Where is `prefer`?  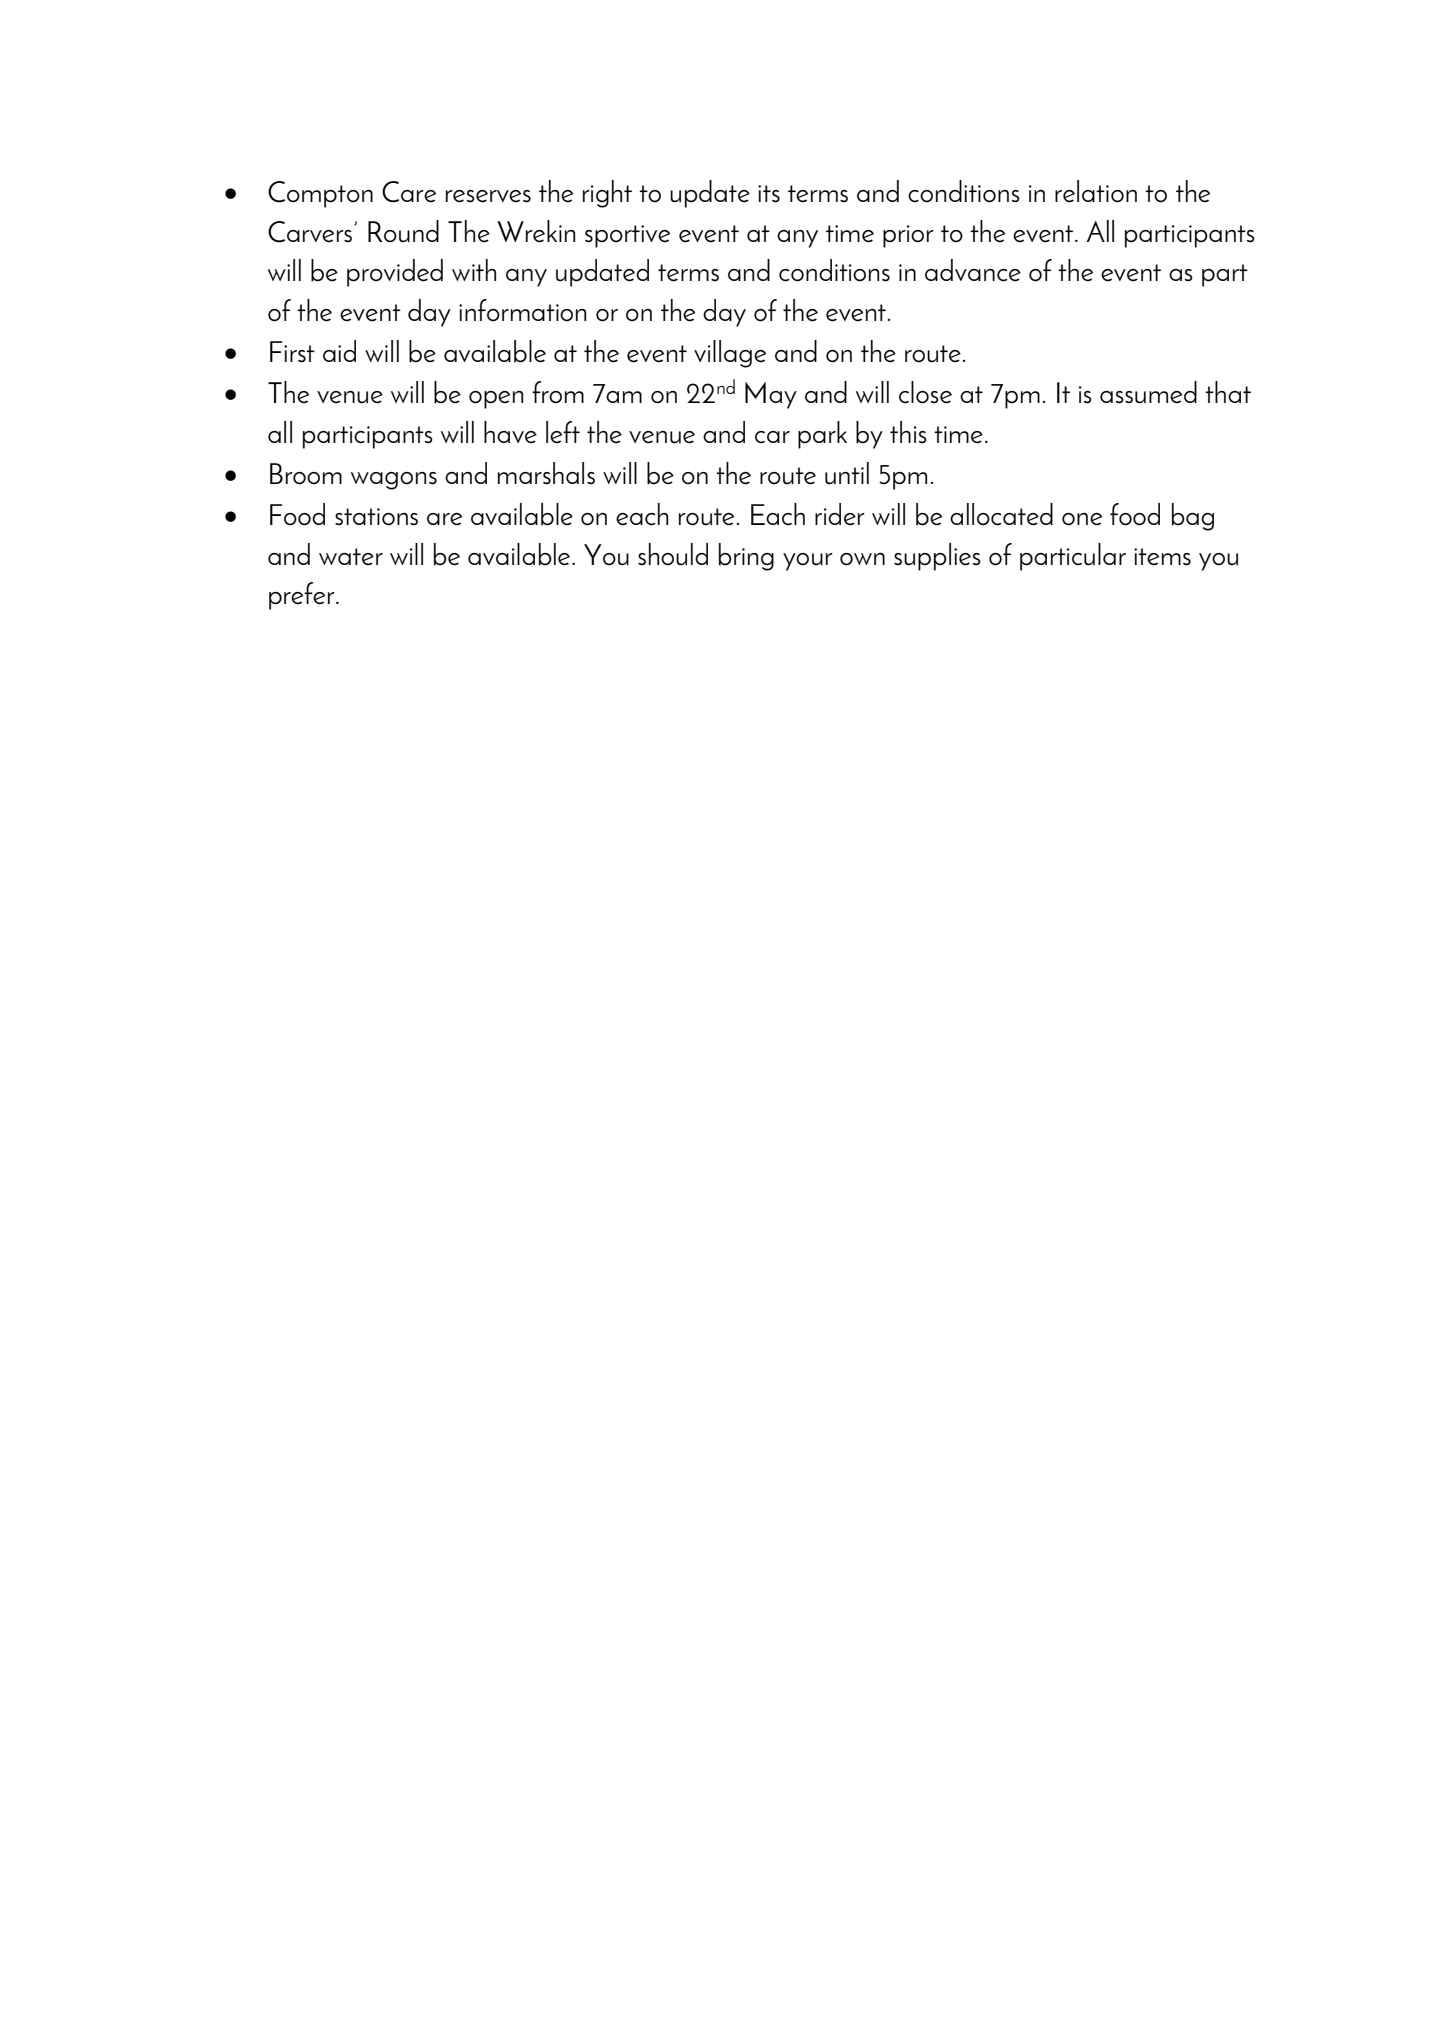 prefer is located at coordinates (303, 596).
